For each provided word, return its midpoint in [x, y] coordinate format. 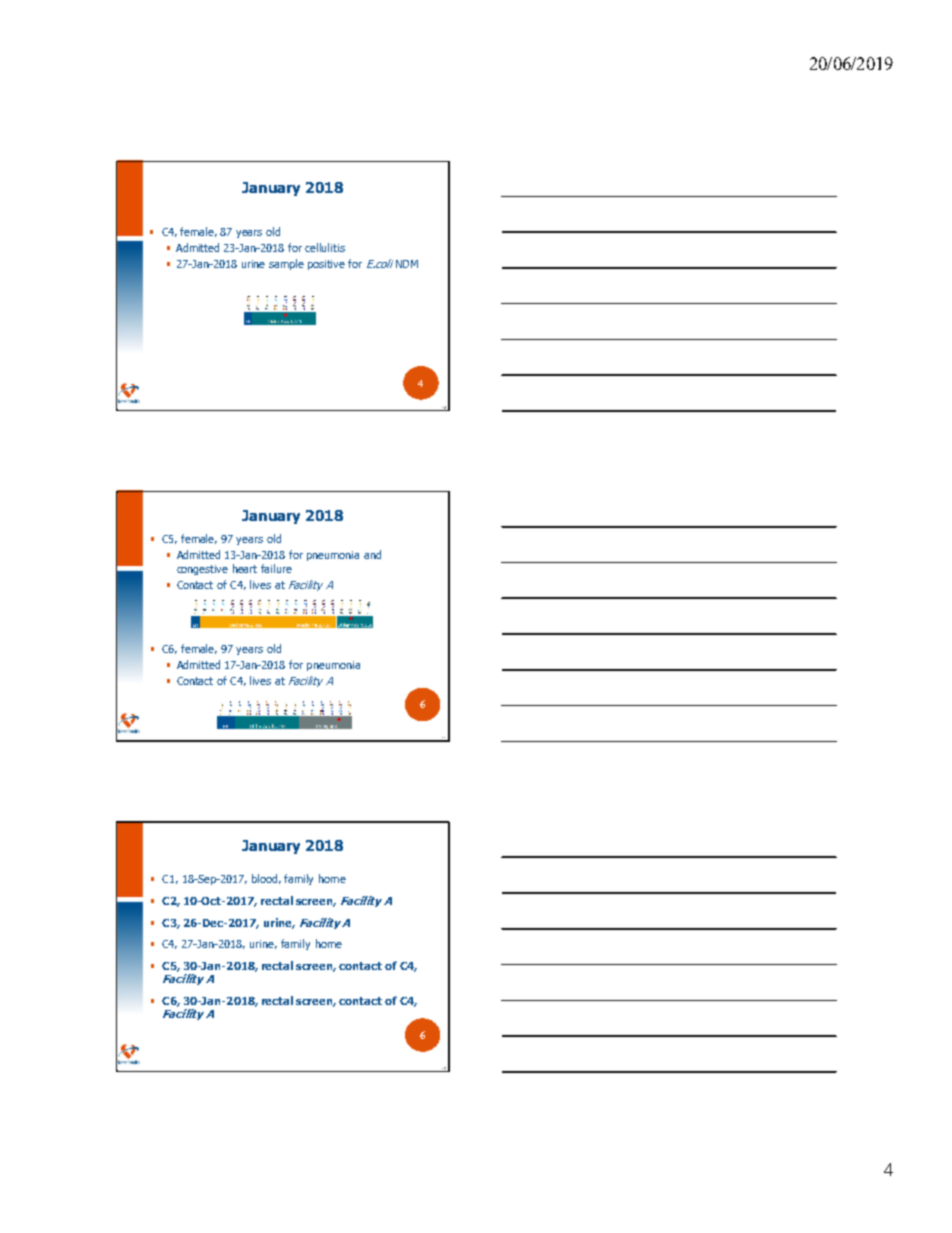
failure [276, 568]
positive [326, 265]
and [372, 554]
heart [245, 568]
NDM [407, 264]
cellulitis [325, 247]
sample [286, 264]
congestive [202, 570]
